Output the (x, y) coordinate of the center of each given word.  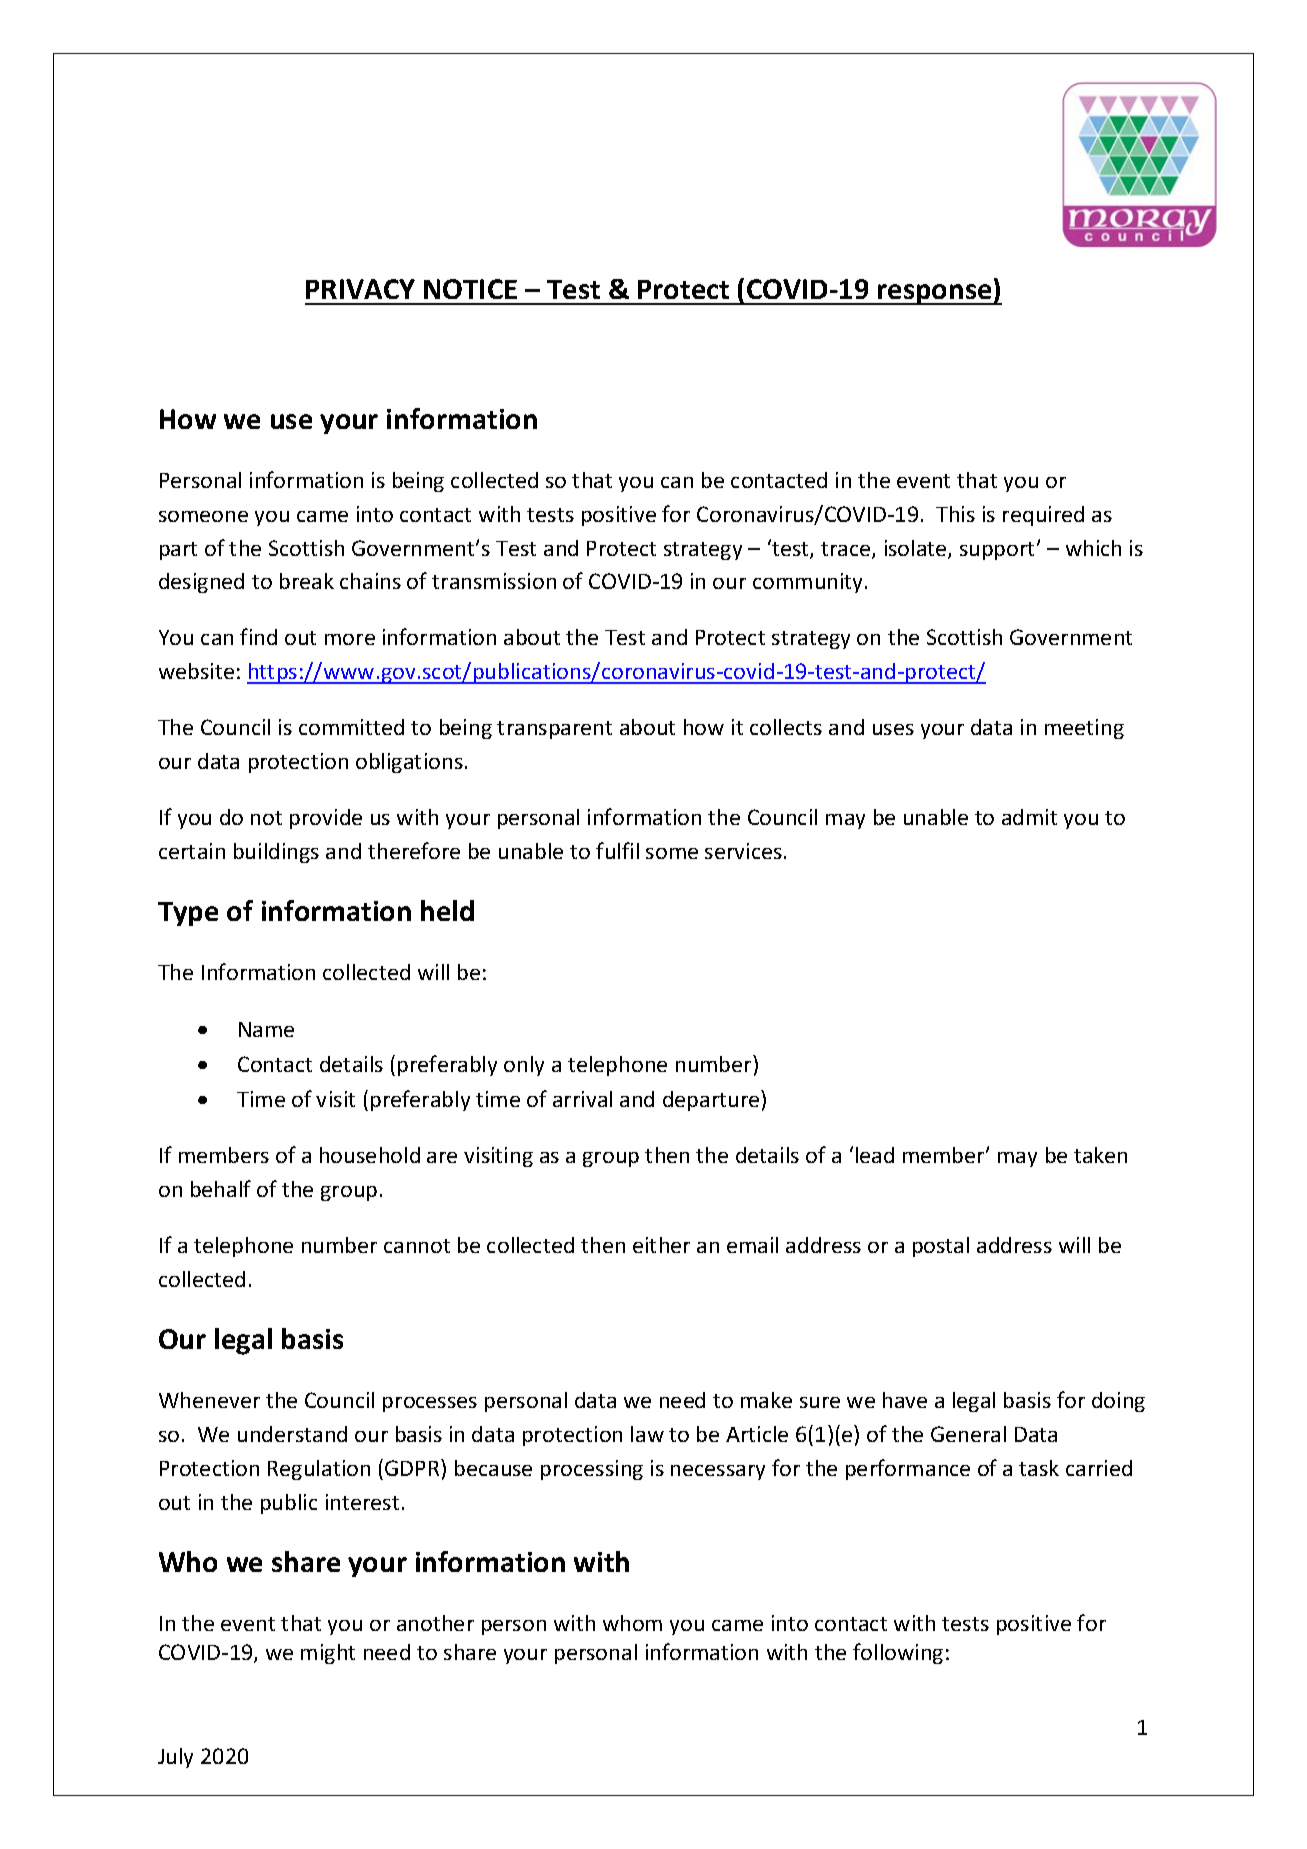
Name (266, 1029)
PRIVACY (360, 289)
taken (1100, 1155)
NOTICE (470, 289)
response (935, 294)
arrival (582, 1099)
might (328, 1654)
